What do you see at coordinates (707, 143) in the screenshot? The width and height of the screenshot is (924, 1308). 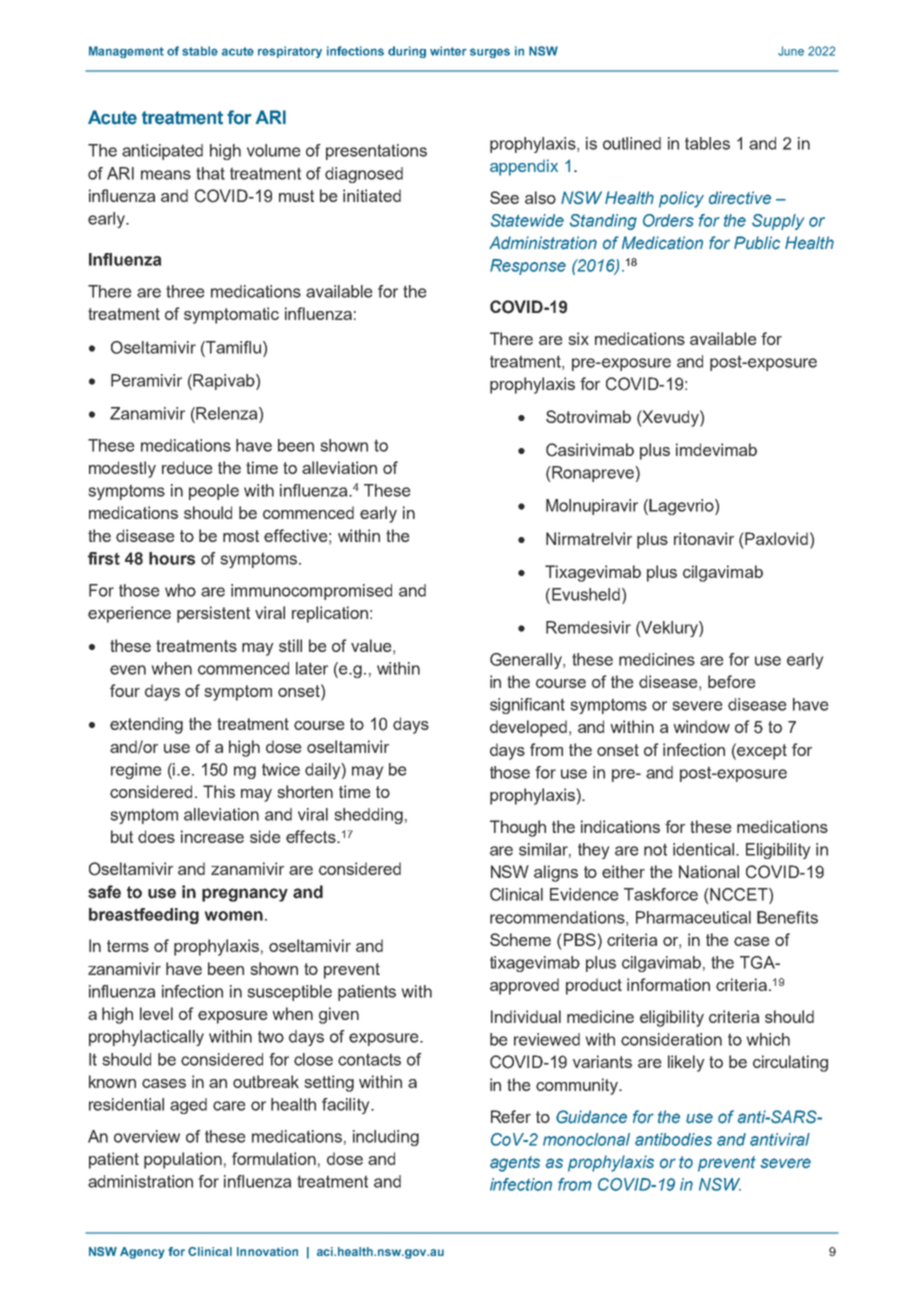 I see `tables` at bounding box center [707, 143].
